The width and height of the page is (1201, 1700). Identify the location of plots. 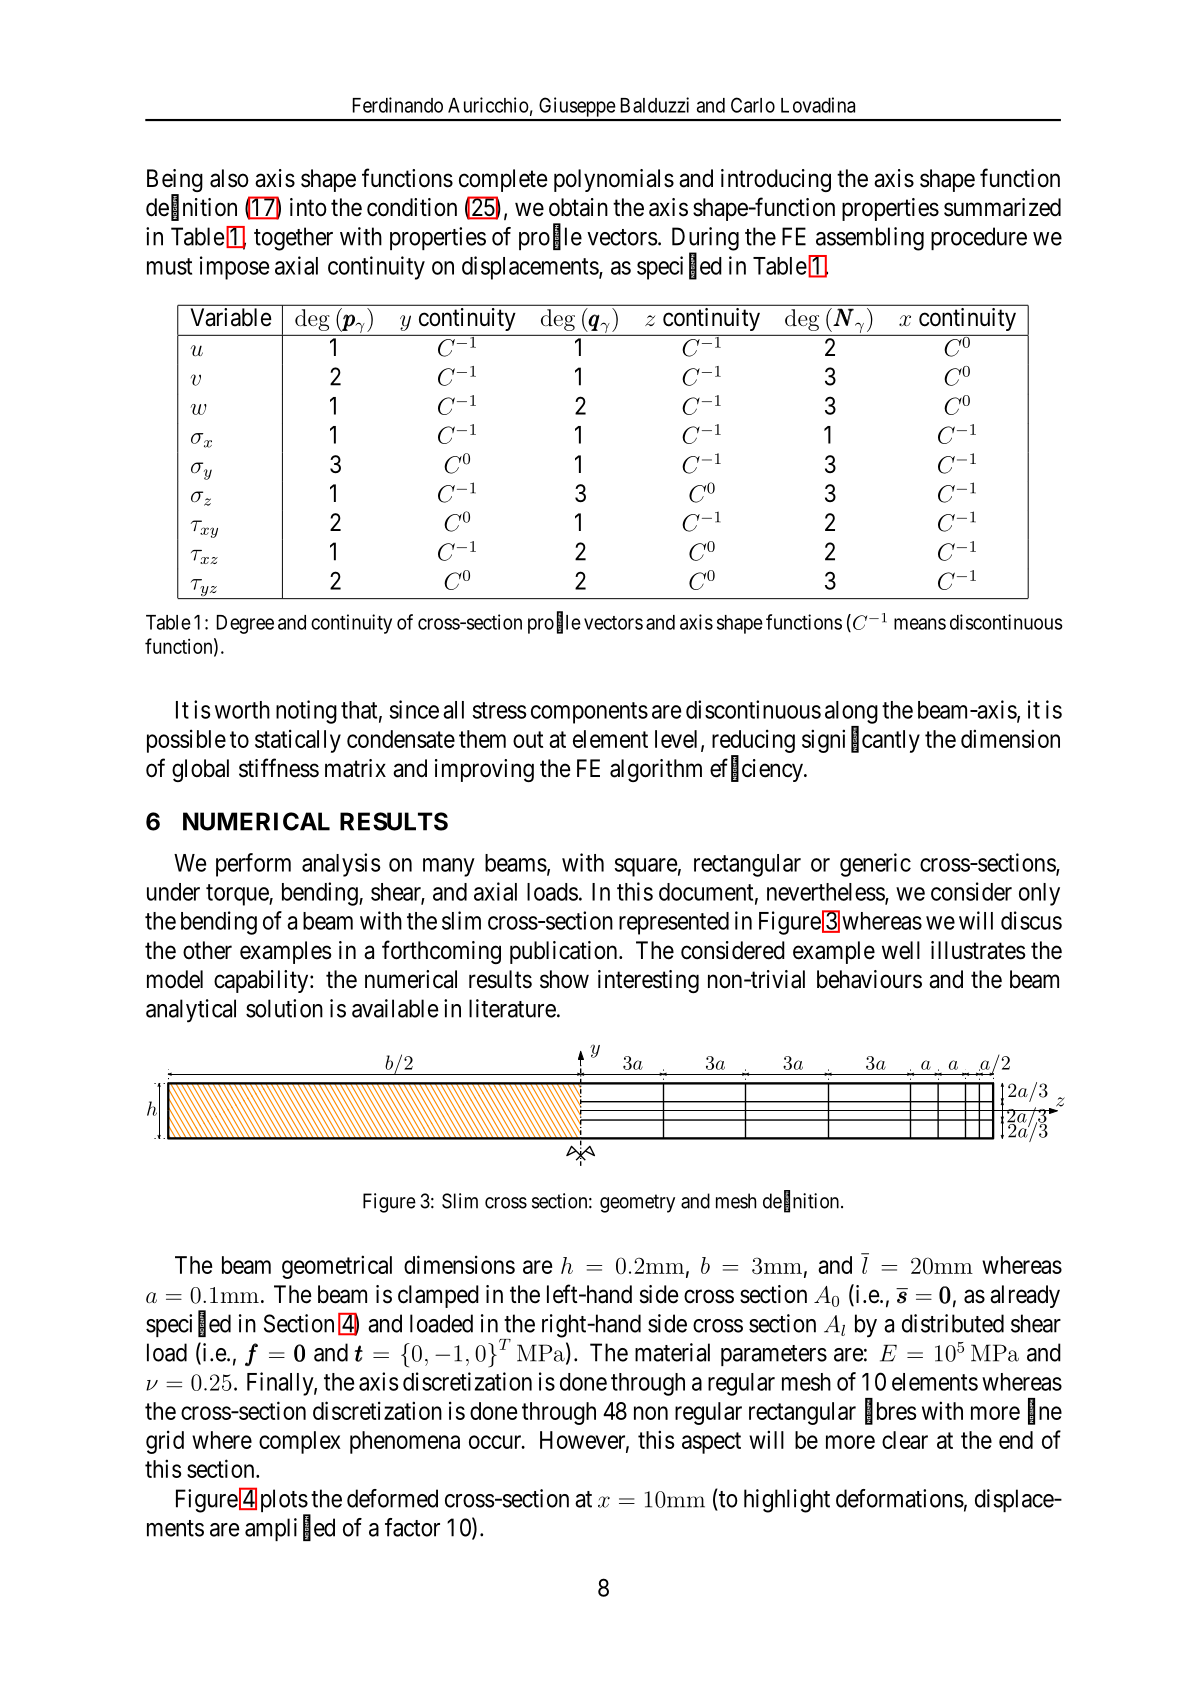
(284, 1502).
